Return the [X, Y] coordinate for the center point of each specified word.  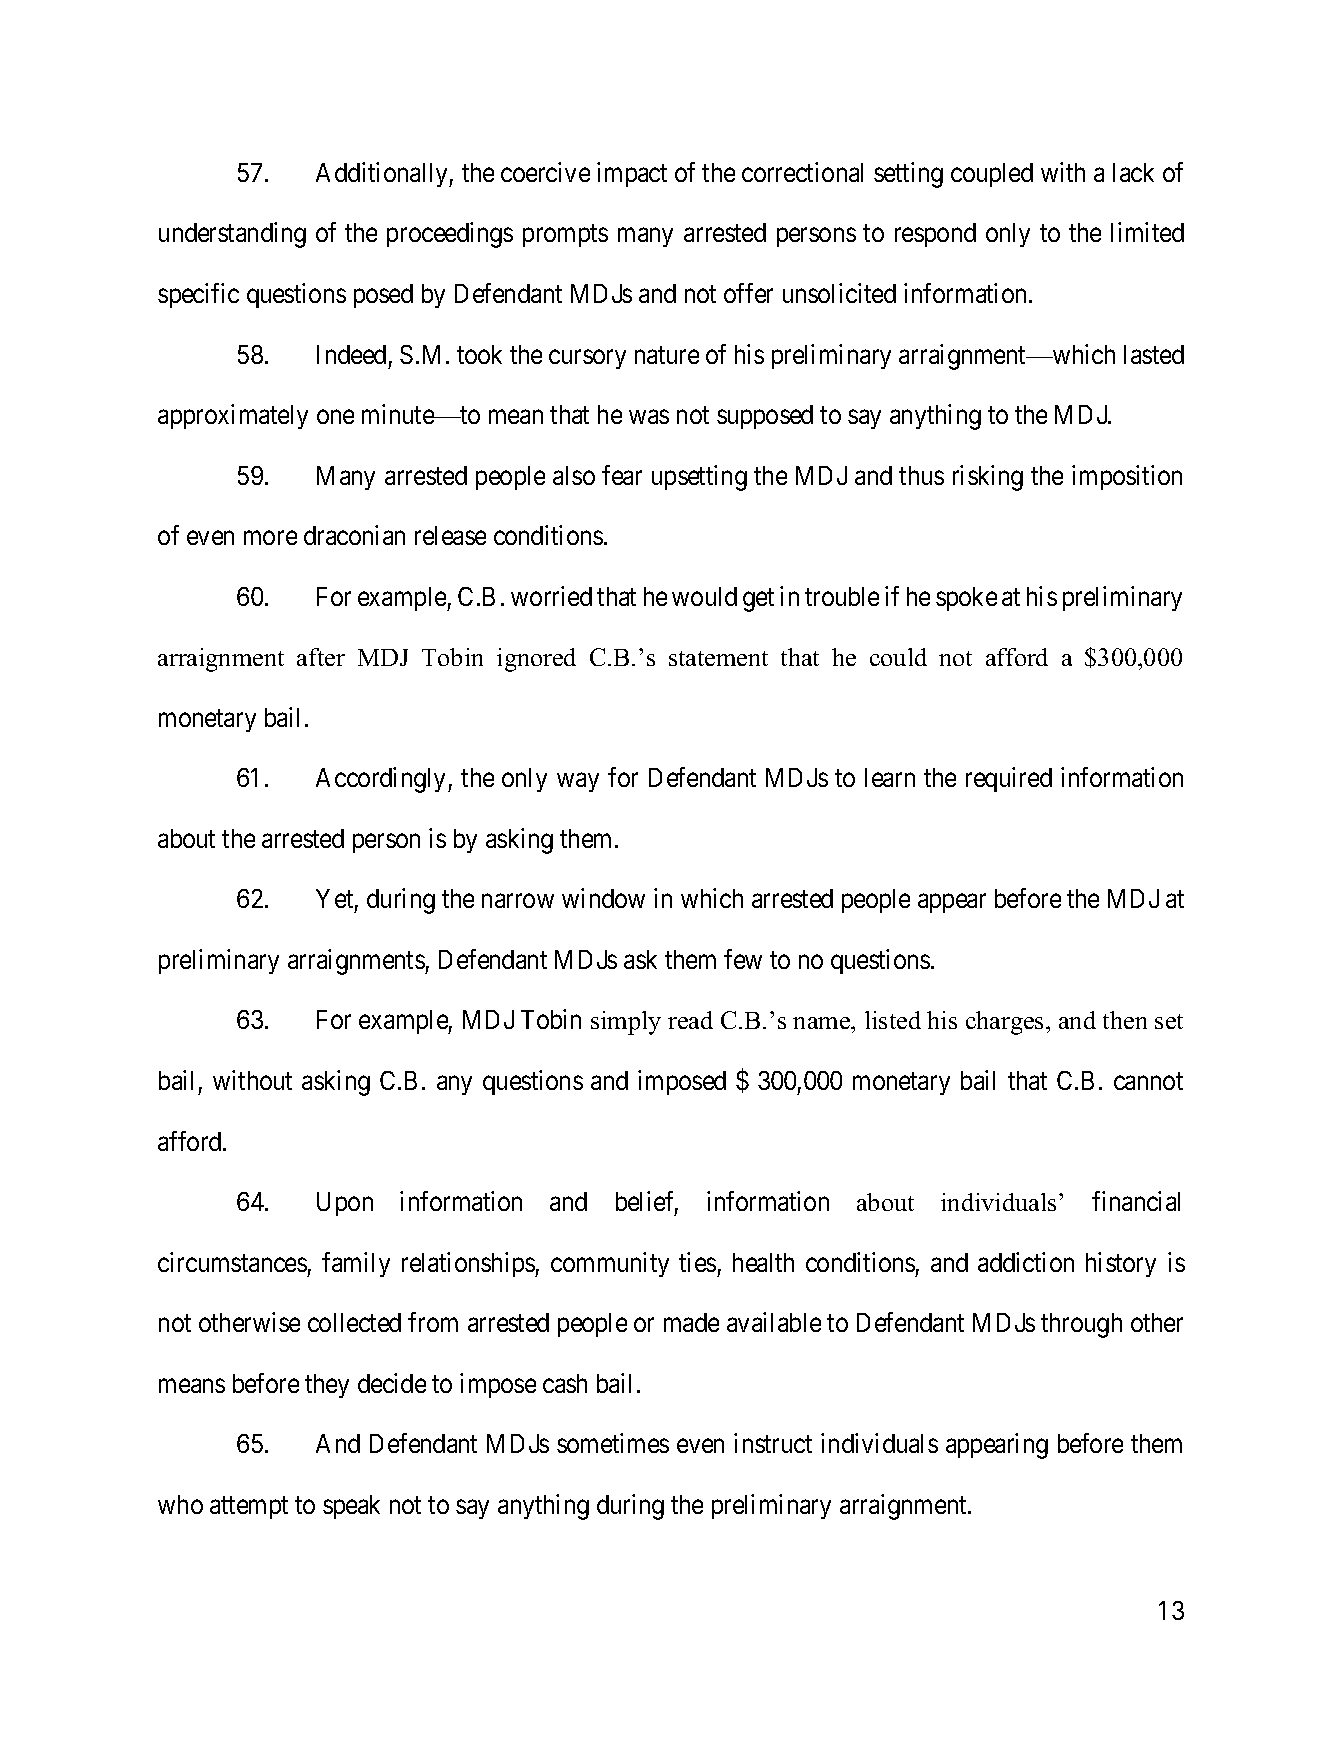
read [690, 1020]
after [321, 657]
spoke [966, 599]
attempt [249, 1508]
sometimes [613, 1443]
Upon [345, 1204]
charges [1006, 1023]
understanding [232, 235]
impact [632, 174]
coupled [992, 175]
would [704, 596]
